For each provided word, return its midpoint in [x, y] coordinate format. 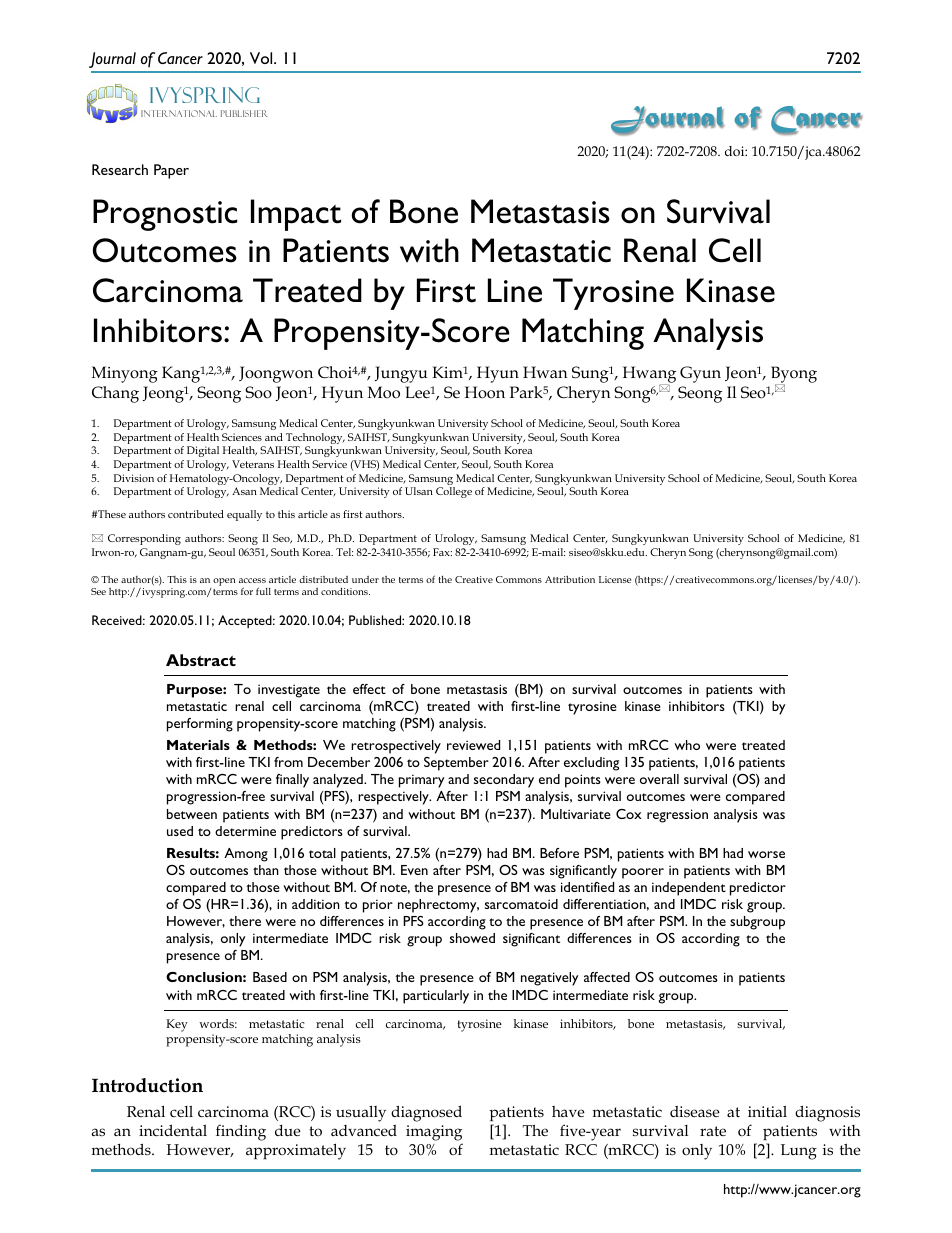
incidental [173, 1130]
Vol [262, 58]
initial [767, 1111]
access [252, 580]
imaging [434, 1133]
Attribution [570, 579]
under [365, 579]
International [179, 113]
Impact [296, 215]
